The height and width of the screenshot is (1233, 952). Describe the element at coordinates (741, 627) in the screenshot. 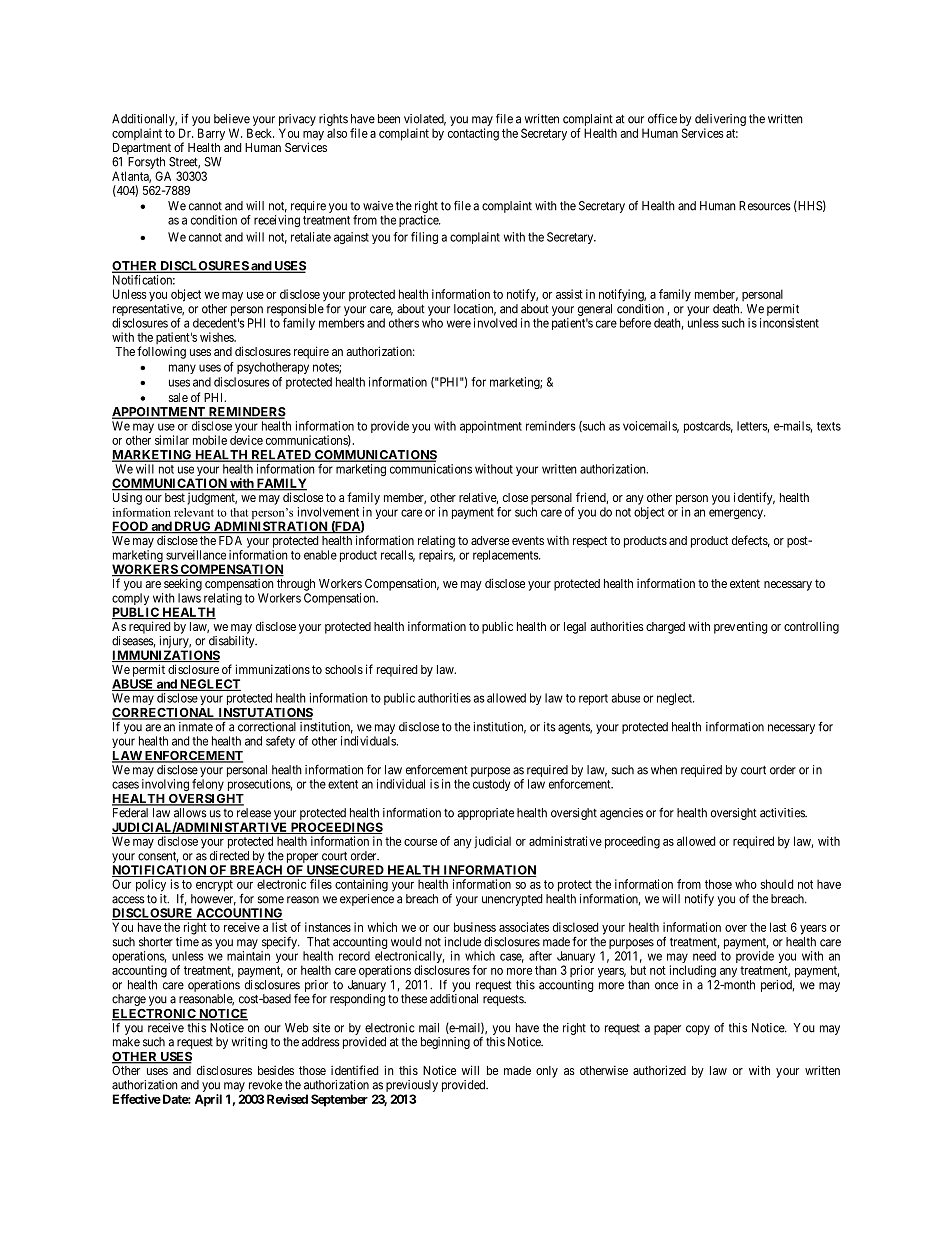

I see `preventing` at that location.
